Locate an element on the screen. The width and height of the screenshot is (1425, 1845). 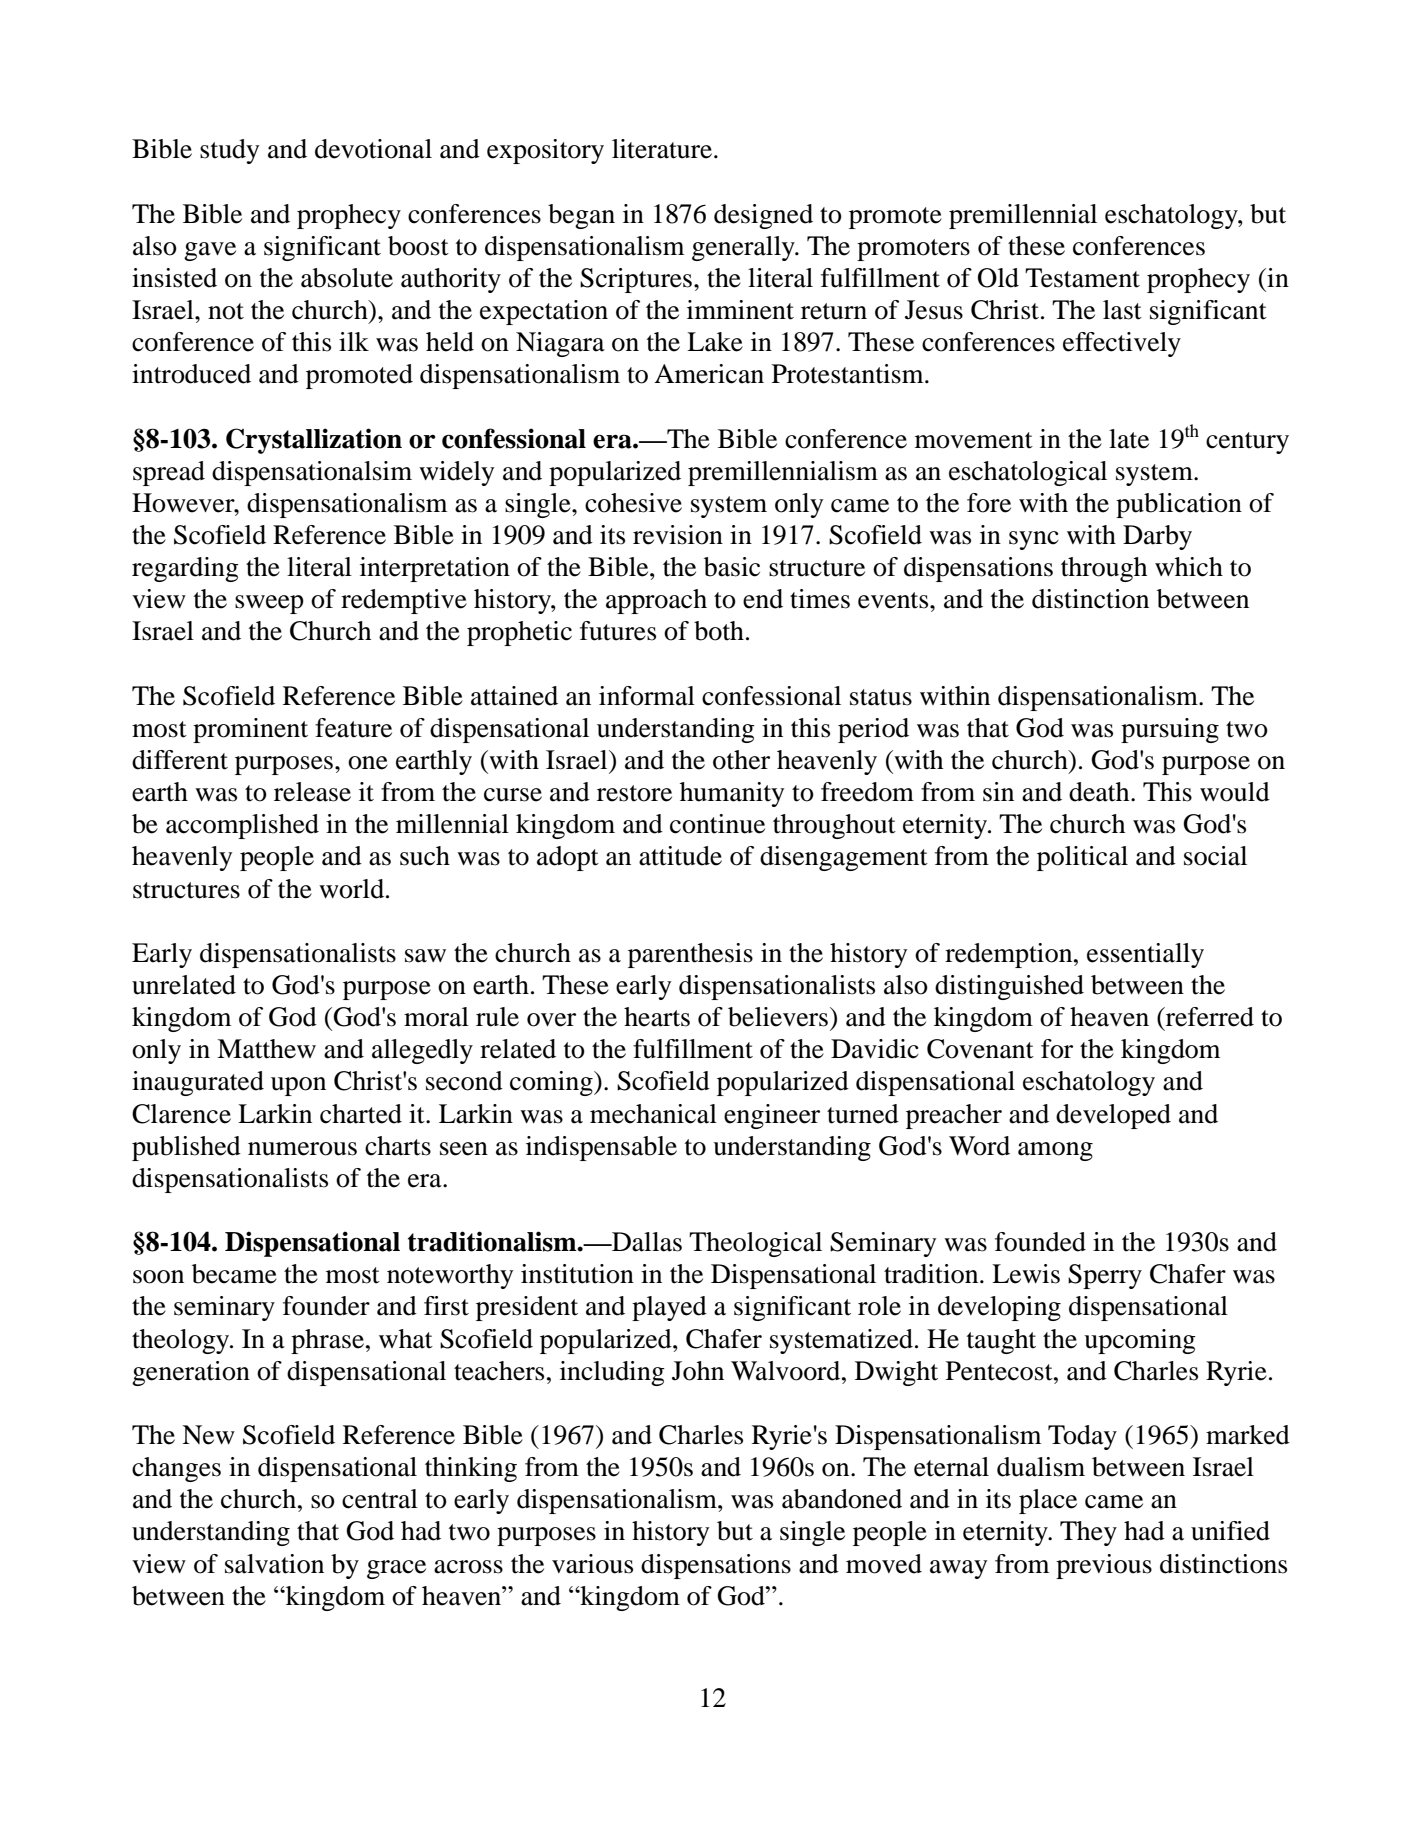
accomplished is located at coordinates (242, 826).
